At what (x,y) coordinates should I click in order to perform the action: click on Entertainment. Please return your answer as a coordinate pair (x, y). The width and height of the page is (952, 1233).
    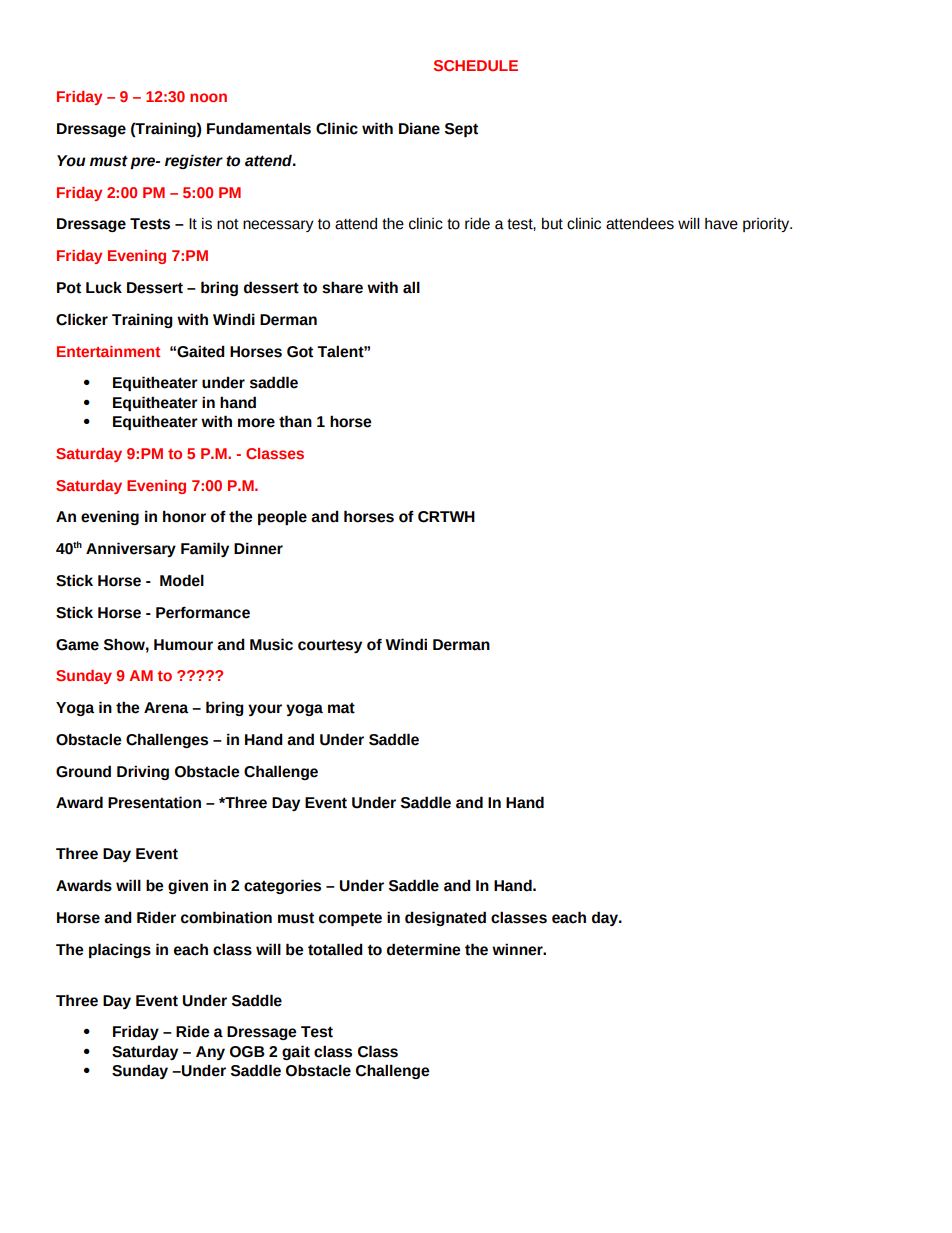
    Looking at the image, I should click on (108, 351).
